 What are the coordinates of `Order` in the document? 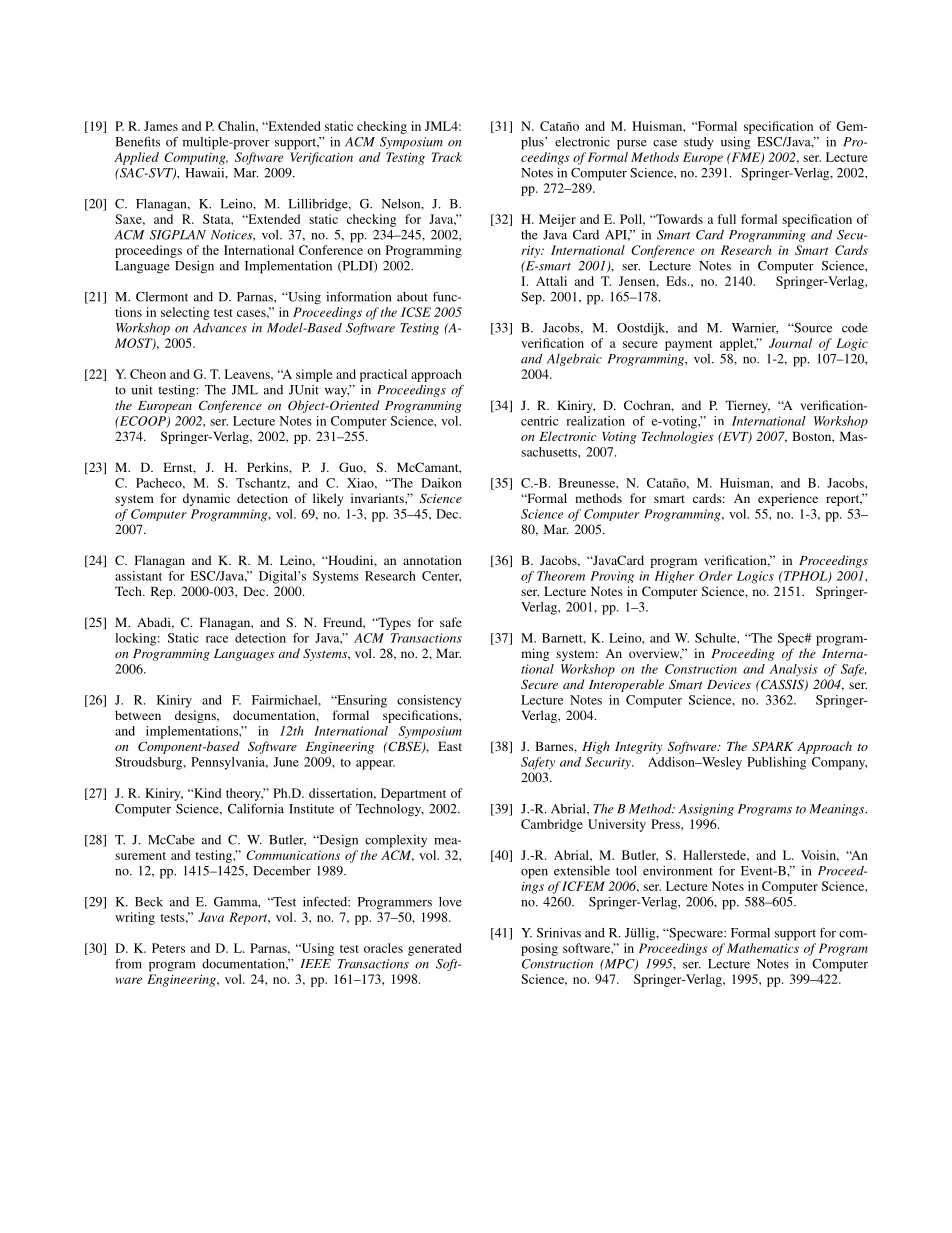 It's located at (716, 576).
